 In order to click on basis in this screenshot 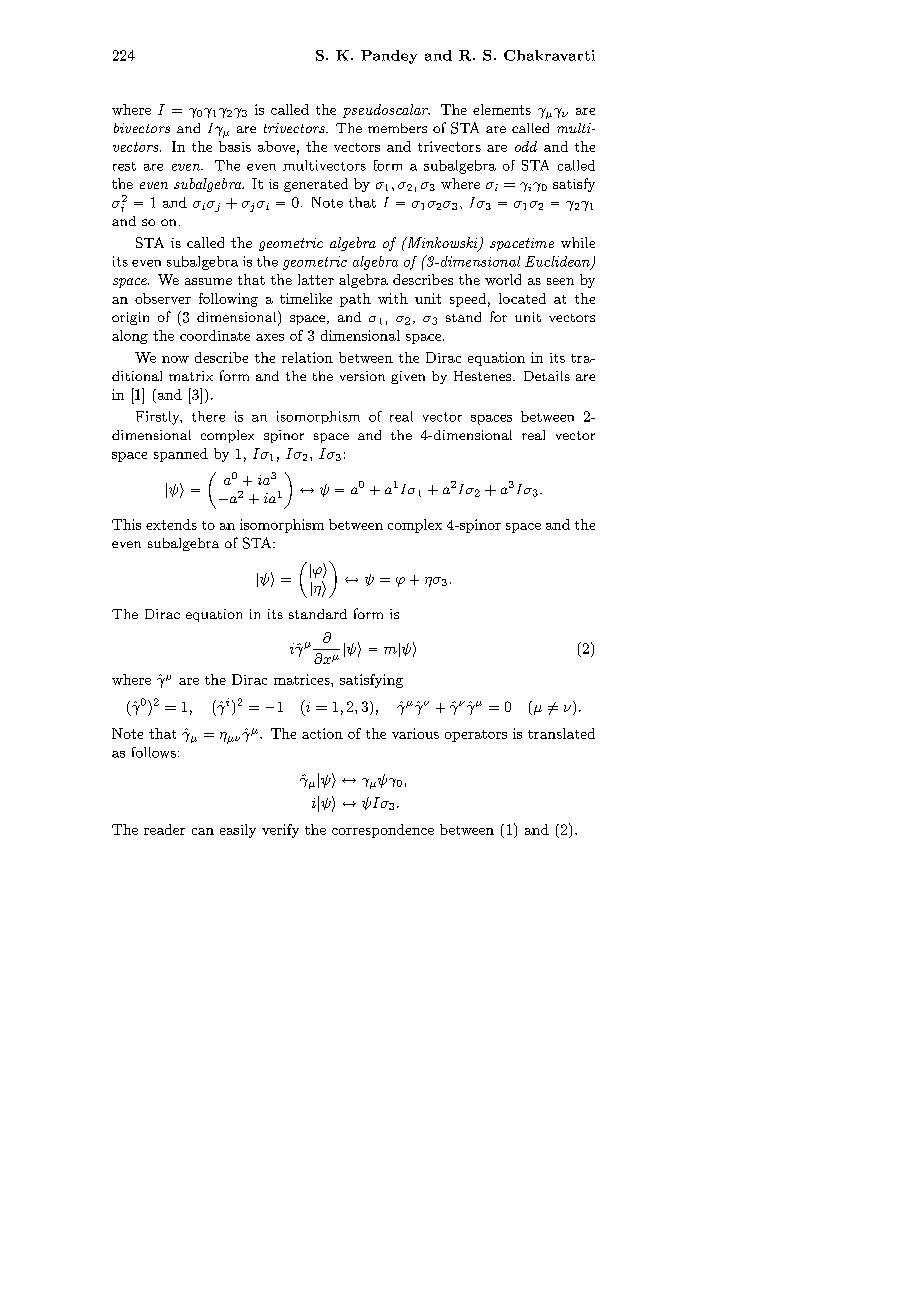, I will do `click(235, 146)`.
